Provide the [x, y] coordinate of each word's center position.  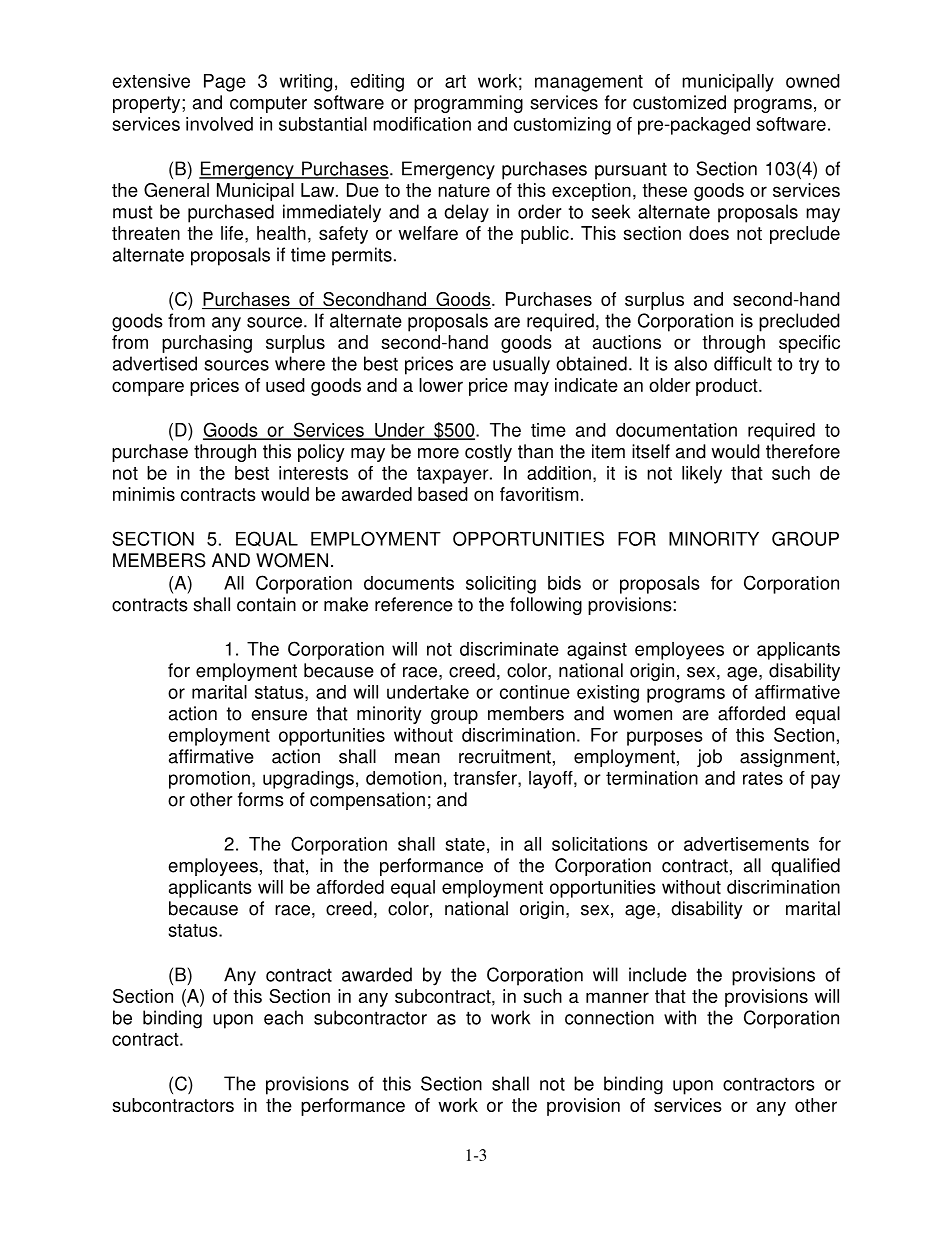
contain [266, 604]
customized [679, 102]
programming [468, 104]
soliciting [501, 585]
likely [702, 475]
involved [219, 124]
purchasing [207, 344]
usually [521, 365]
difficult [743, 363]
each [283, 1017]
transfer [486, 779]
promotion [209, 780]
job [709, 758]
